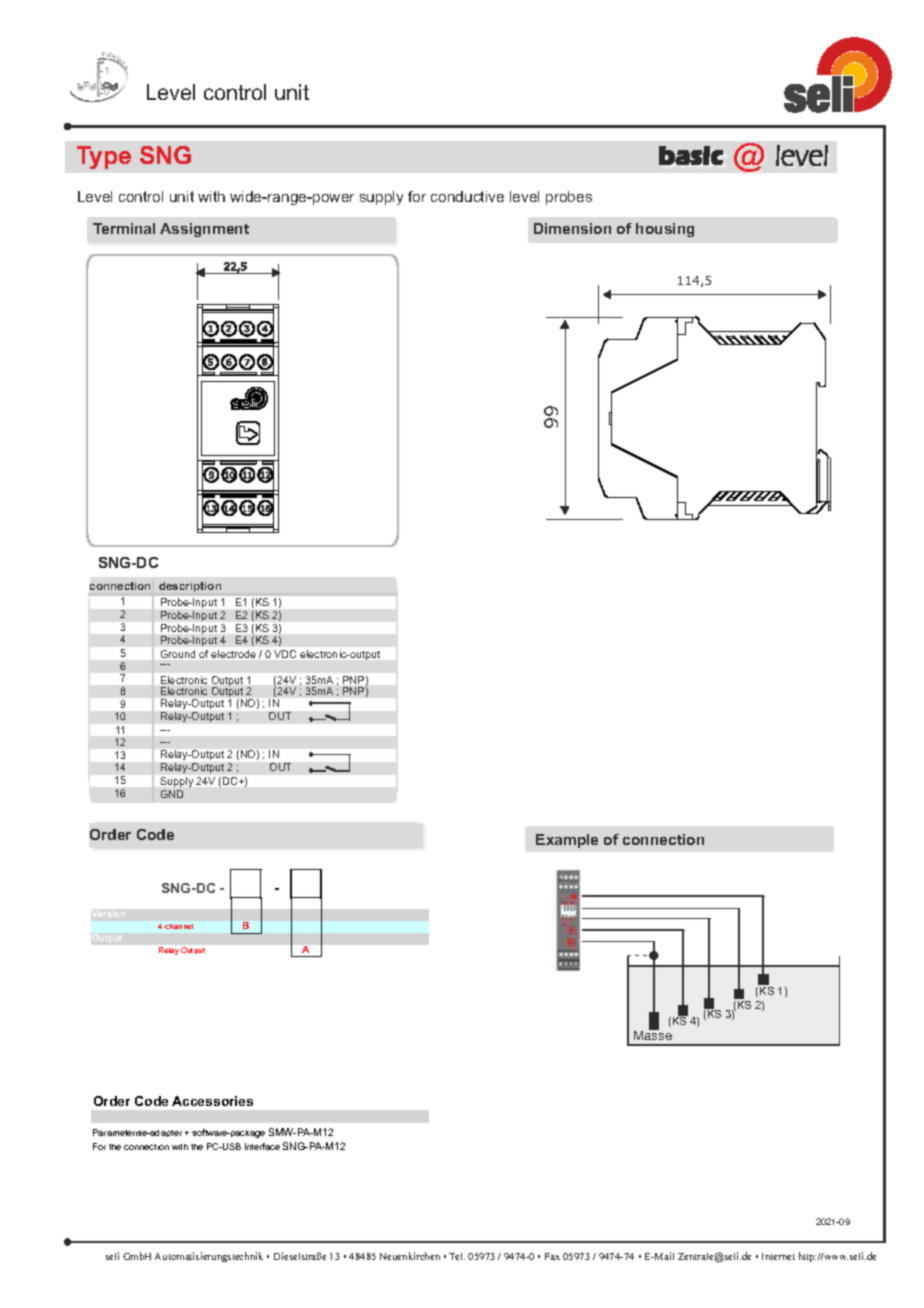 Image resolution: width=924 pixels, height=1308 pixels. Describe the element at coordinates (778, 1256) in the image. I see `Internet` at that location.
